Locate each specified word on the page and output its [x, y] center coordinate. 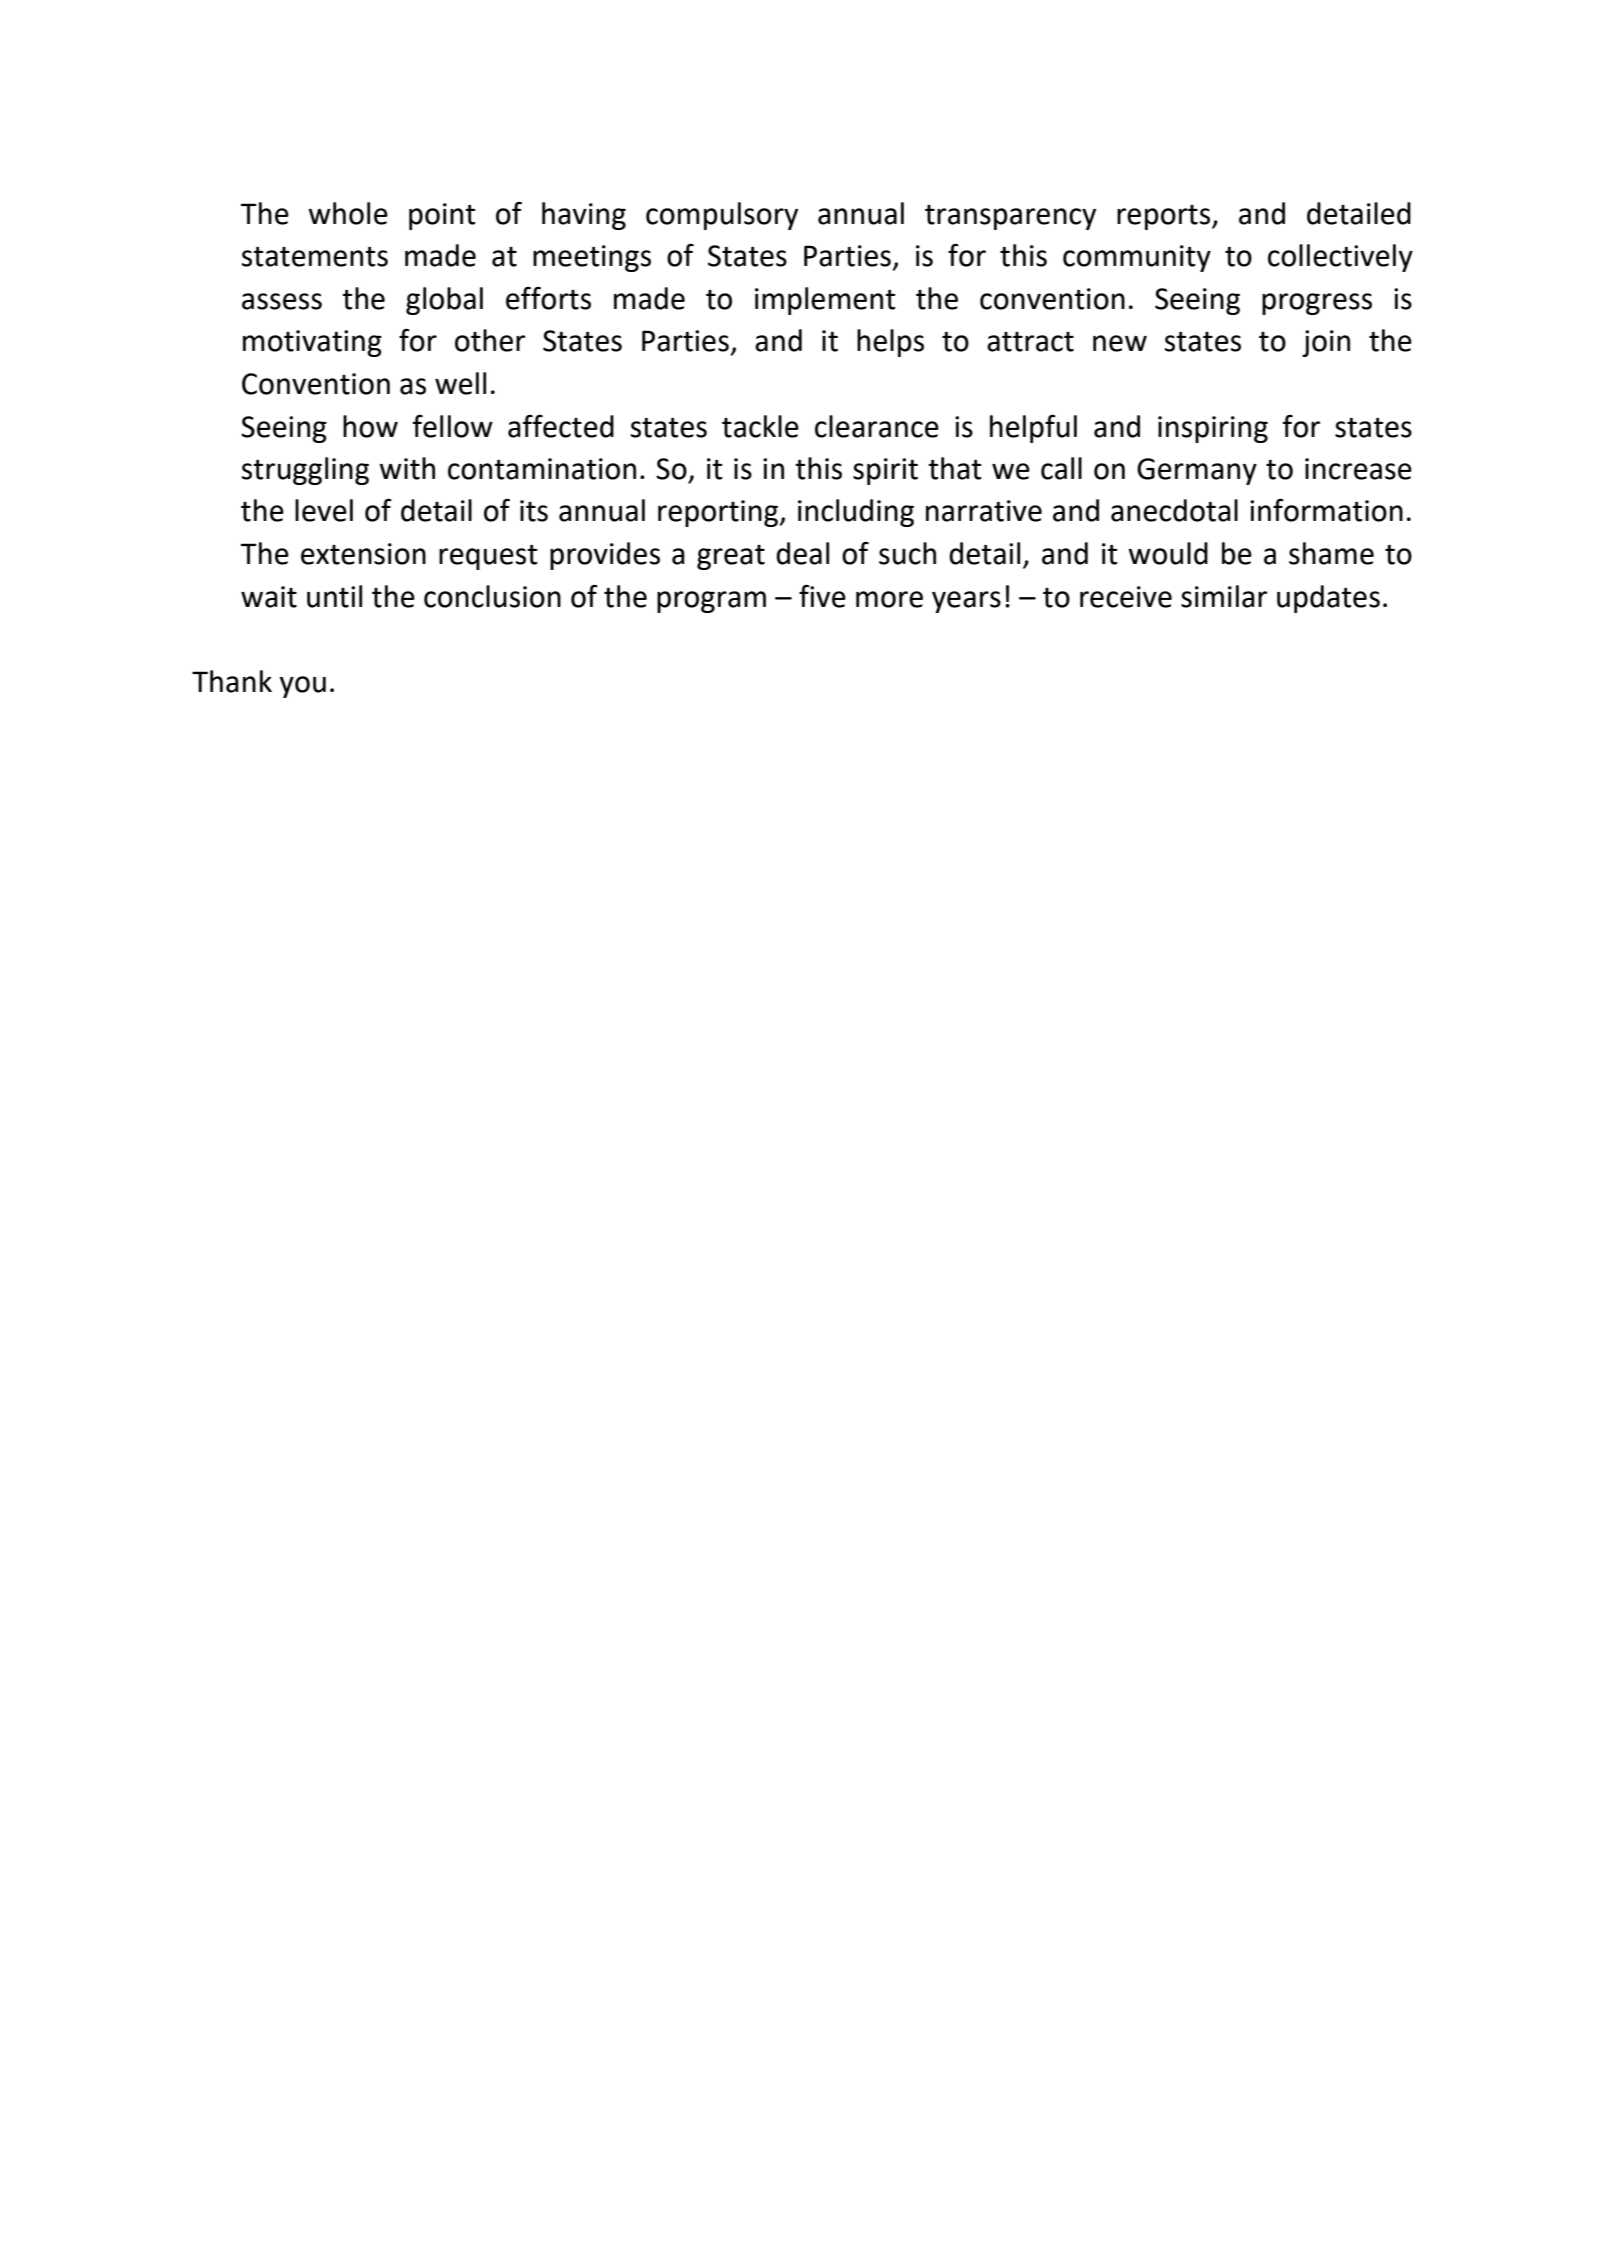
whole [348, 213]
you [302, 687]
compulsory [722, 216]
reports [1165, 217]
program [711, 602]
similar [1224, 596]
